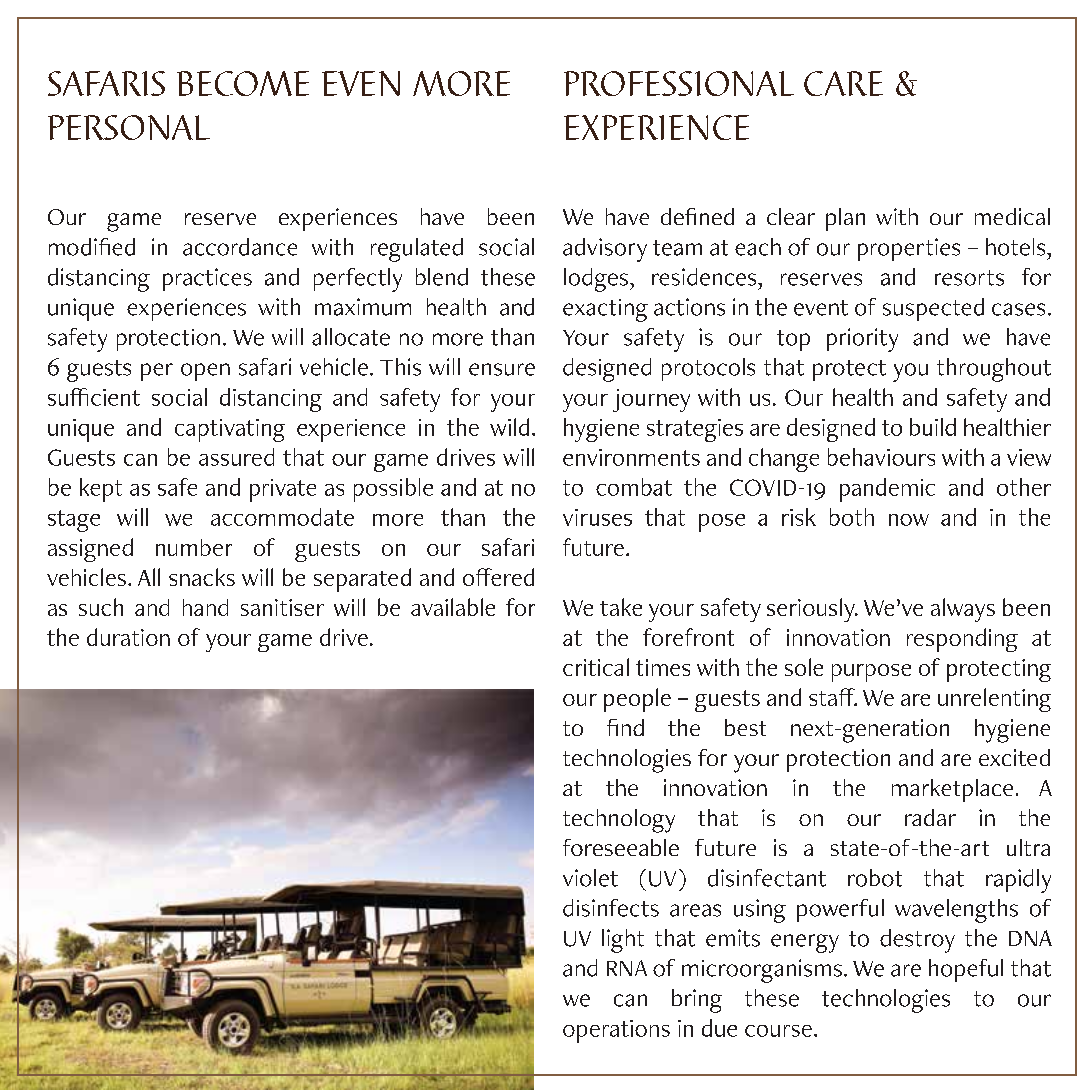 This page has width=1092, height=1092. I want to click on now, so click(909, 520).
